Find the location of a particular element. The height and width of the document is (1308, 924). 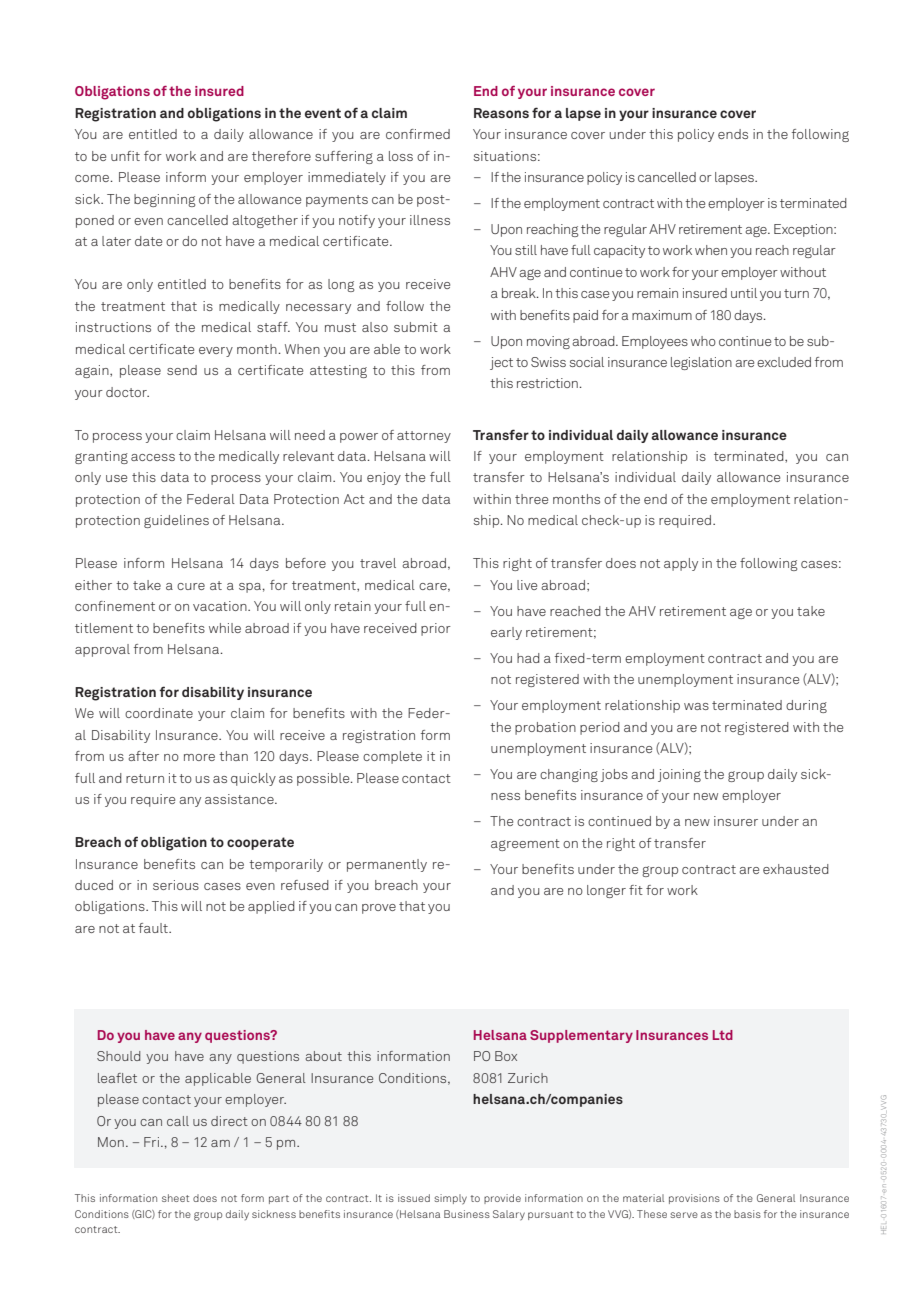

sheet is located at coordinates (175, 1198).
